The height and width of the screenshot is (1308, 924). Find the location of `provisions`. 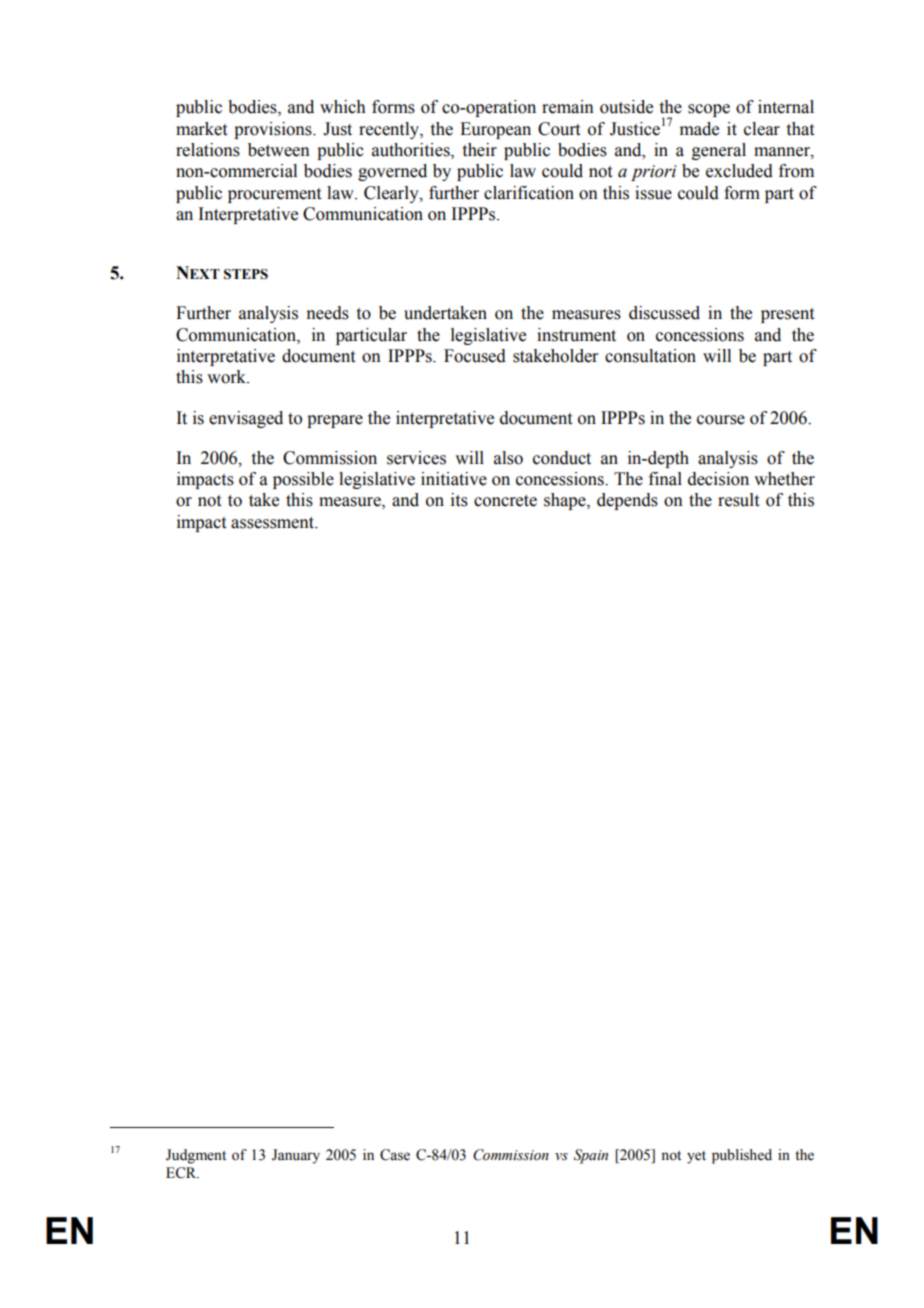

provisions is located at coordinates (274, 130).
